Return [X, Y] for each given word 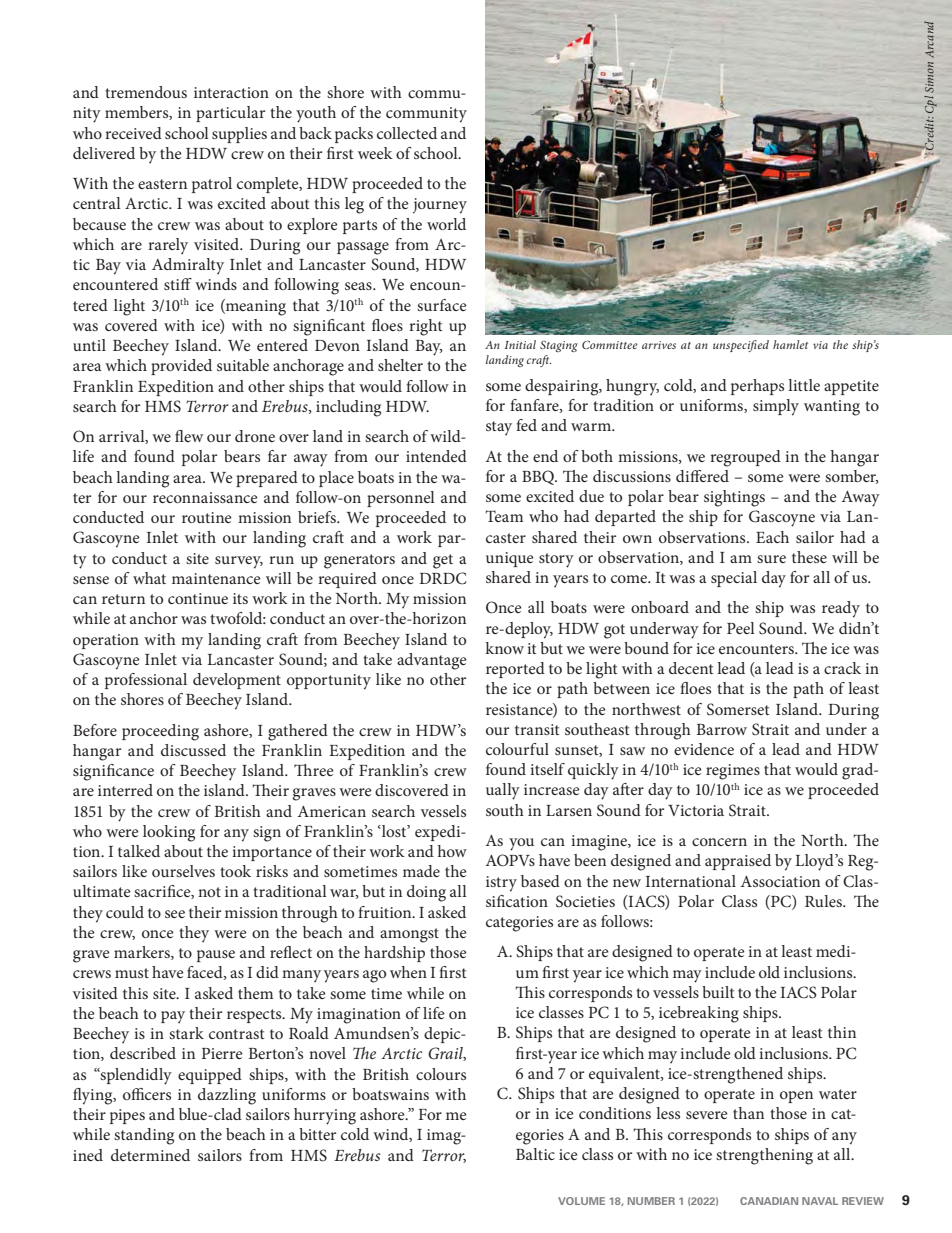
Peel [741, 628]
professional [146, 681]
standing [144, 1136]
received [133, 133]
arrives [659, 345]
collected [407, 133]
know [504, 648]
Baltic [535, 1154]
